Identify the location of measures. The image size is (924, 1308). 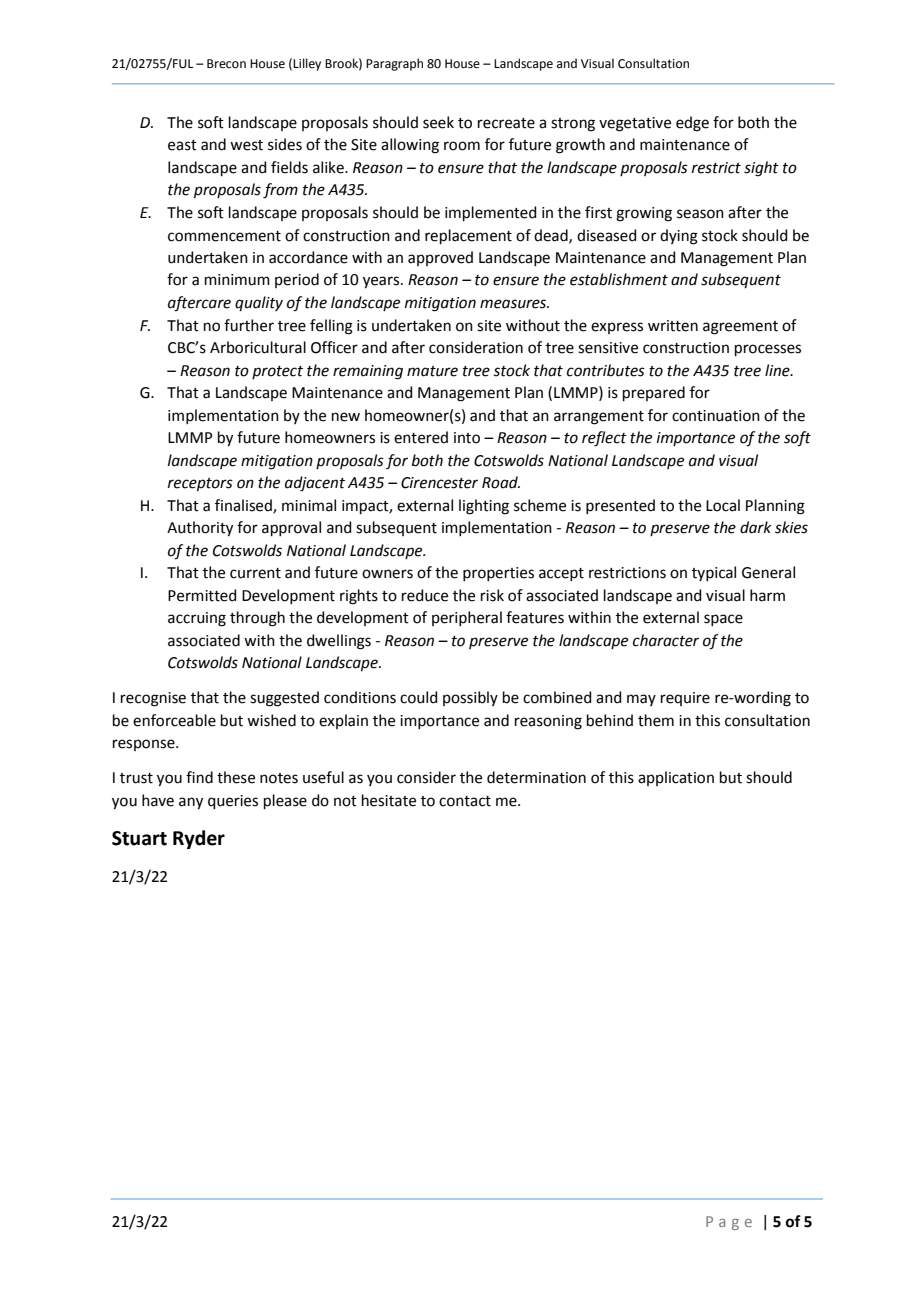
(514, 304).
